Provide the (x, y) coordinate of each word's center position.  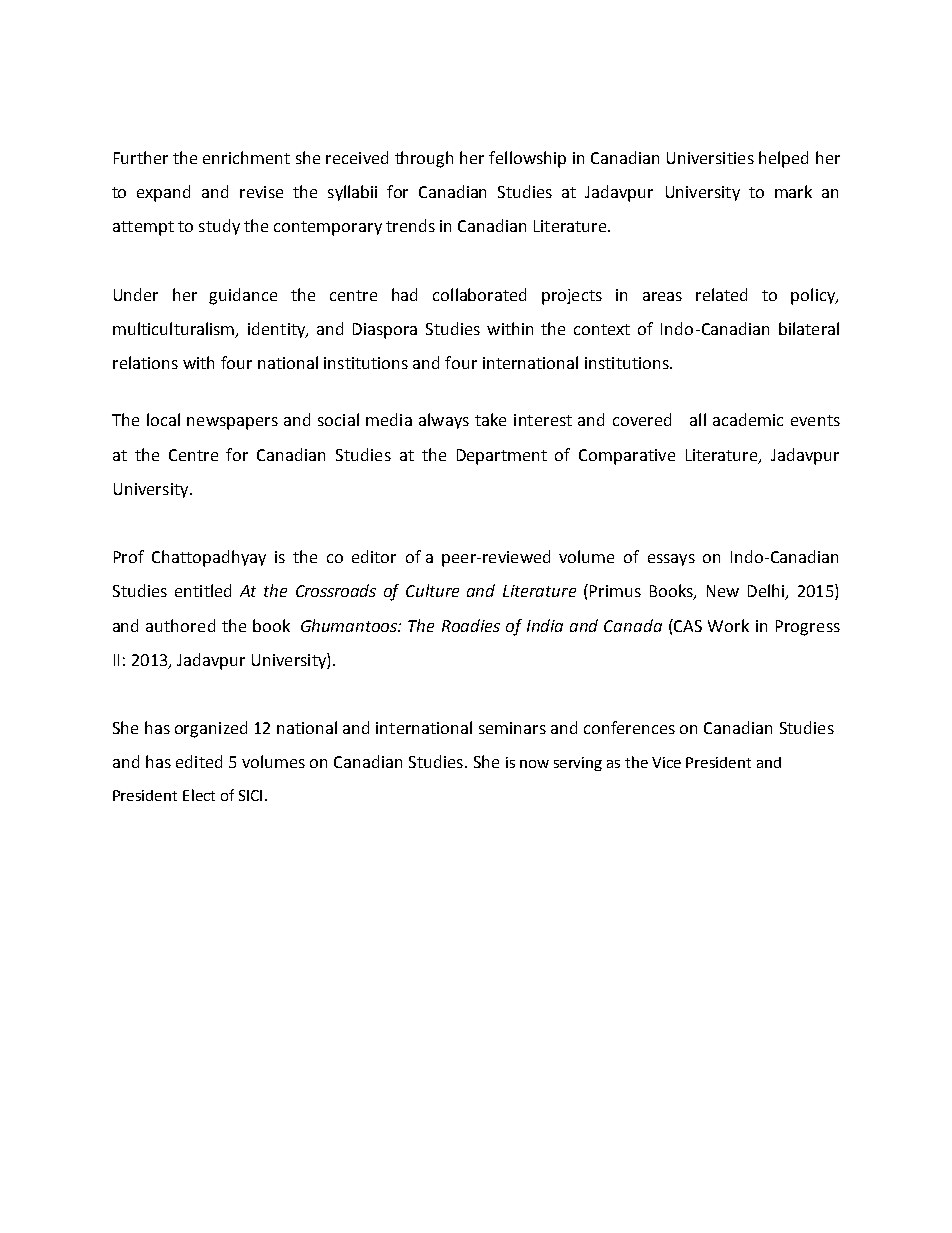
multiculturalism (175, 330)
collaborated (479, 294)
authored (180, 625)
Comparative (627, 457)
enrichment (246, 157)
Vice (666, 762)
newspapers (232, 423)
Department (502, 457)
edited (199, 761)
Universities (710, 158)
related (721, 294)
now (534, 764)
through (424, 159)
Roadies (471, 625)
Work (728, 625)
